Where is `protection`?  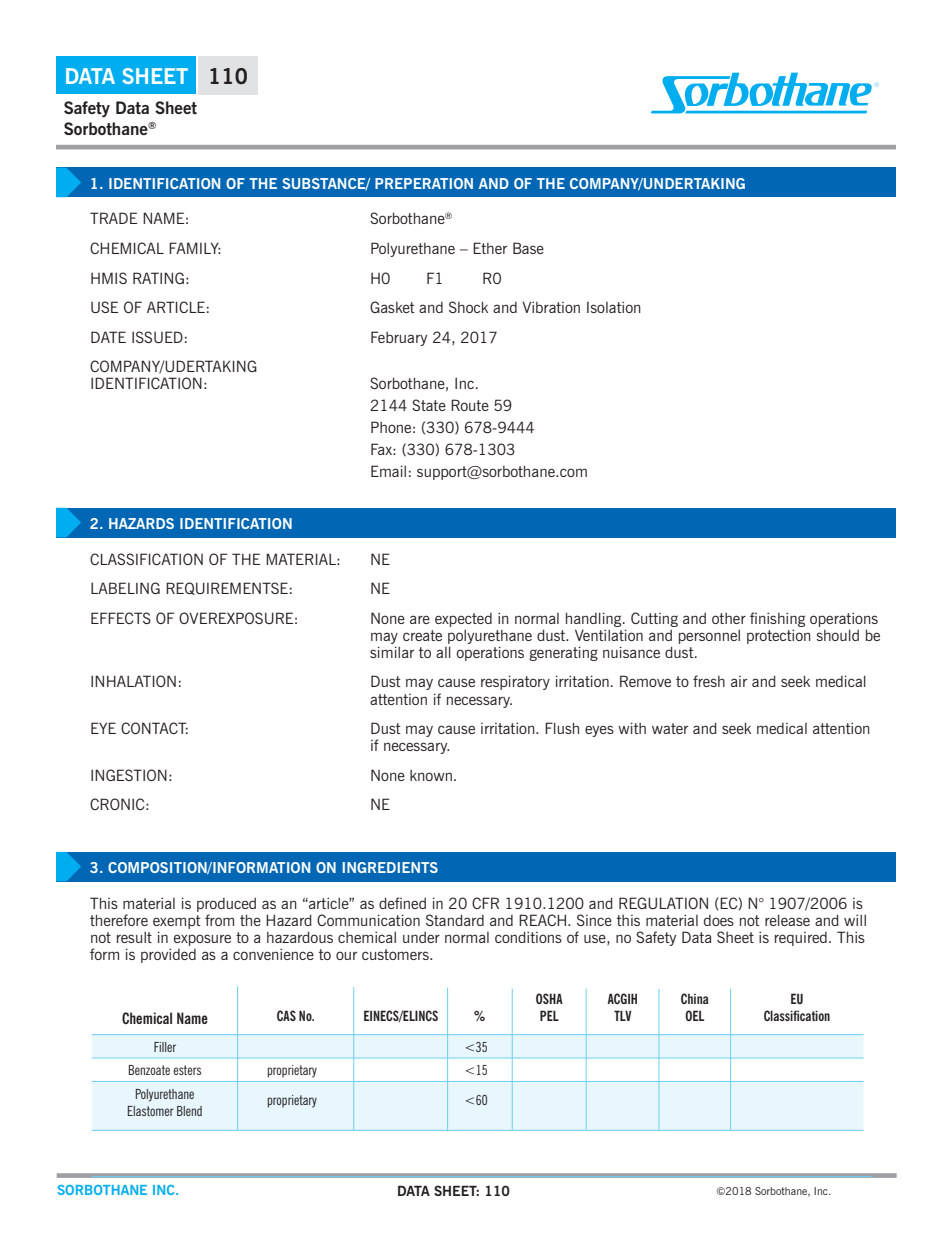
protection is located at coordinates (779, 636).
